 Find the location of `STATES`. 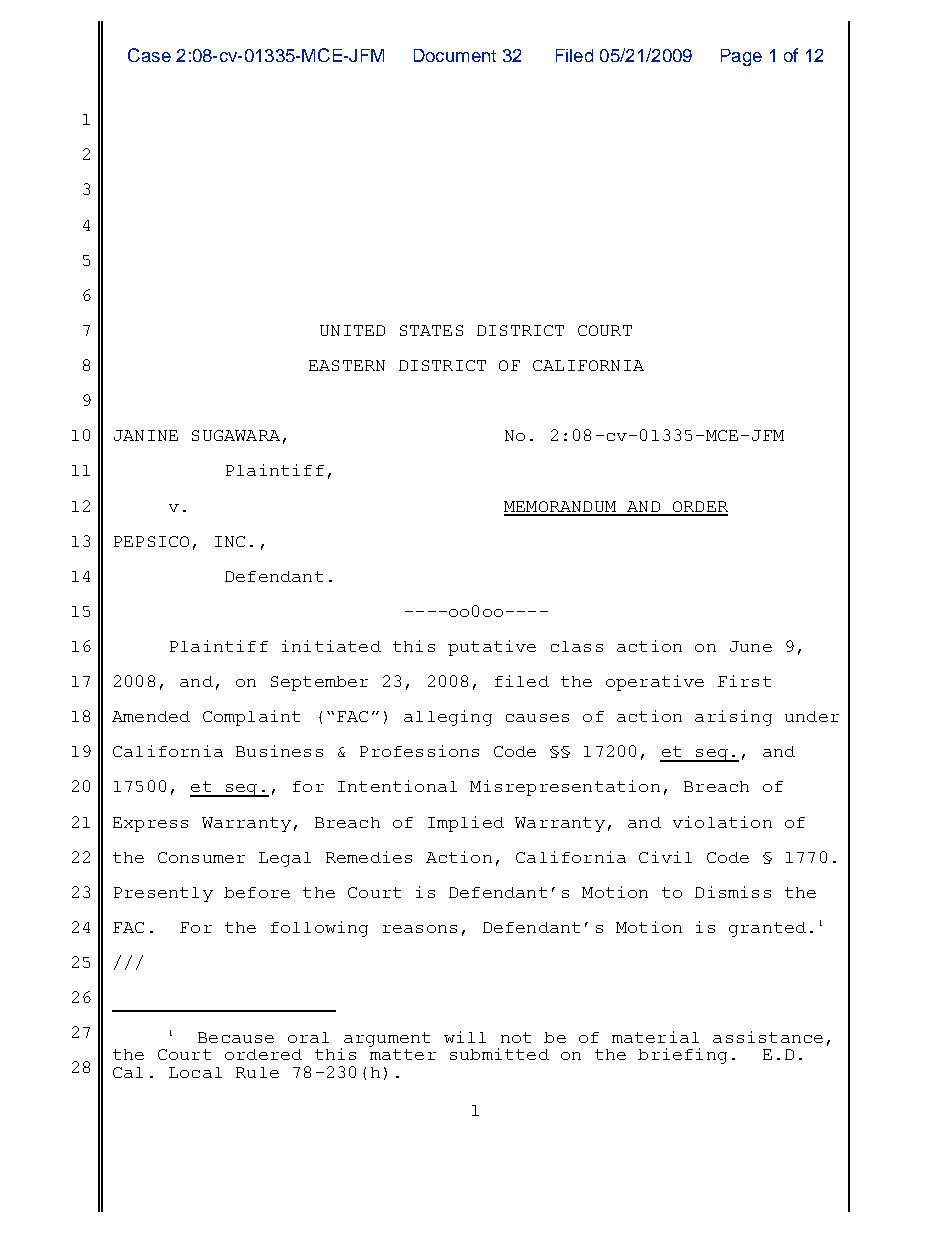

STATES is located at coordinates (431, 330).
